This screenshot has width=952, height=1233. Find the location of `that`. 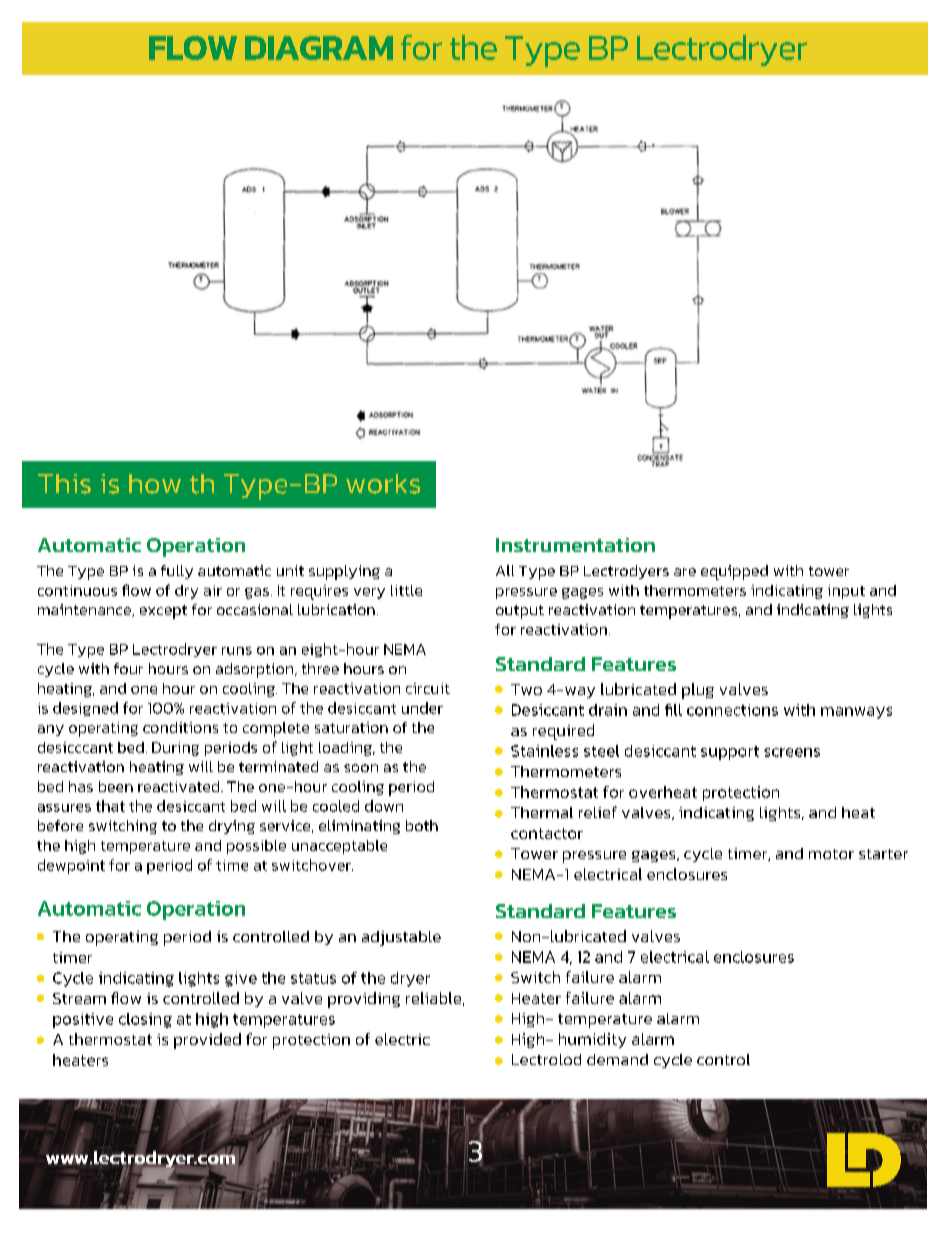

that is located at coordinates (110, 806).
